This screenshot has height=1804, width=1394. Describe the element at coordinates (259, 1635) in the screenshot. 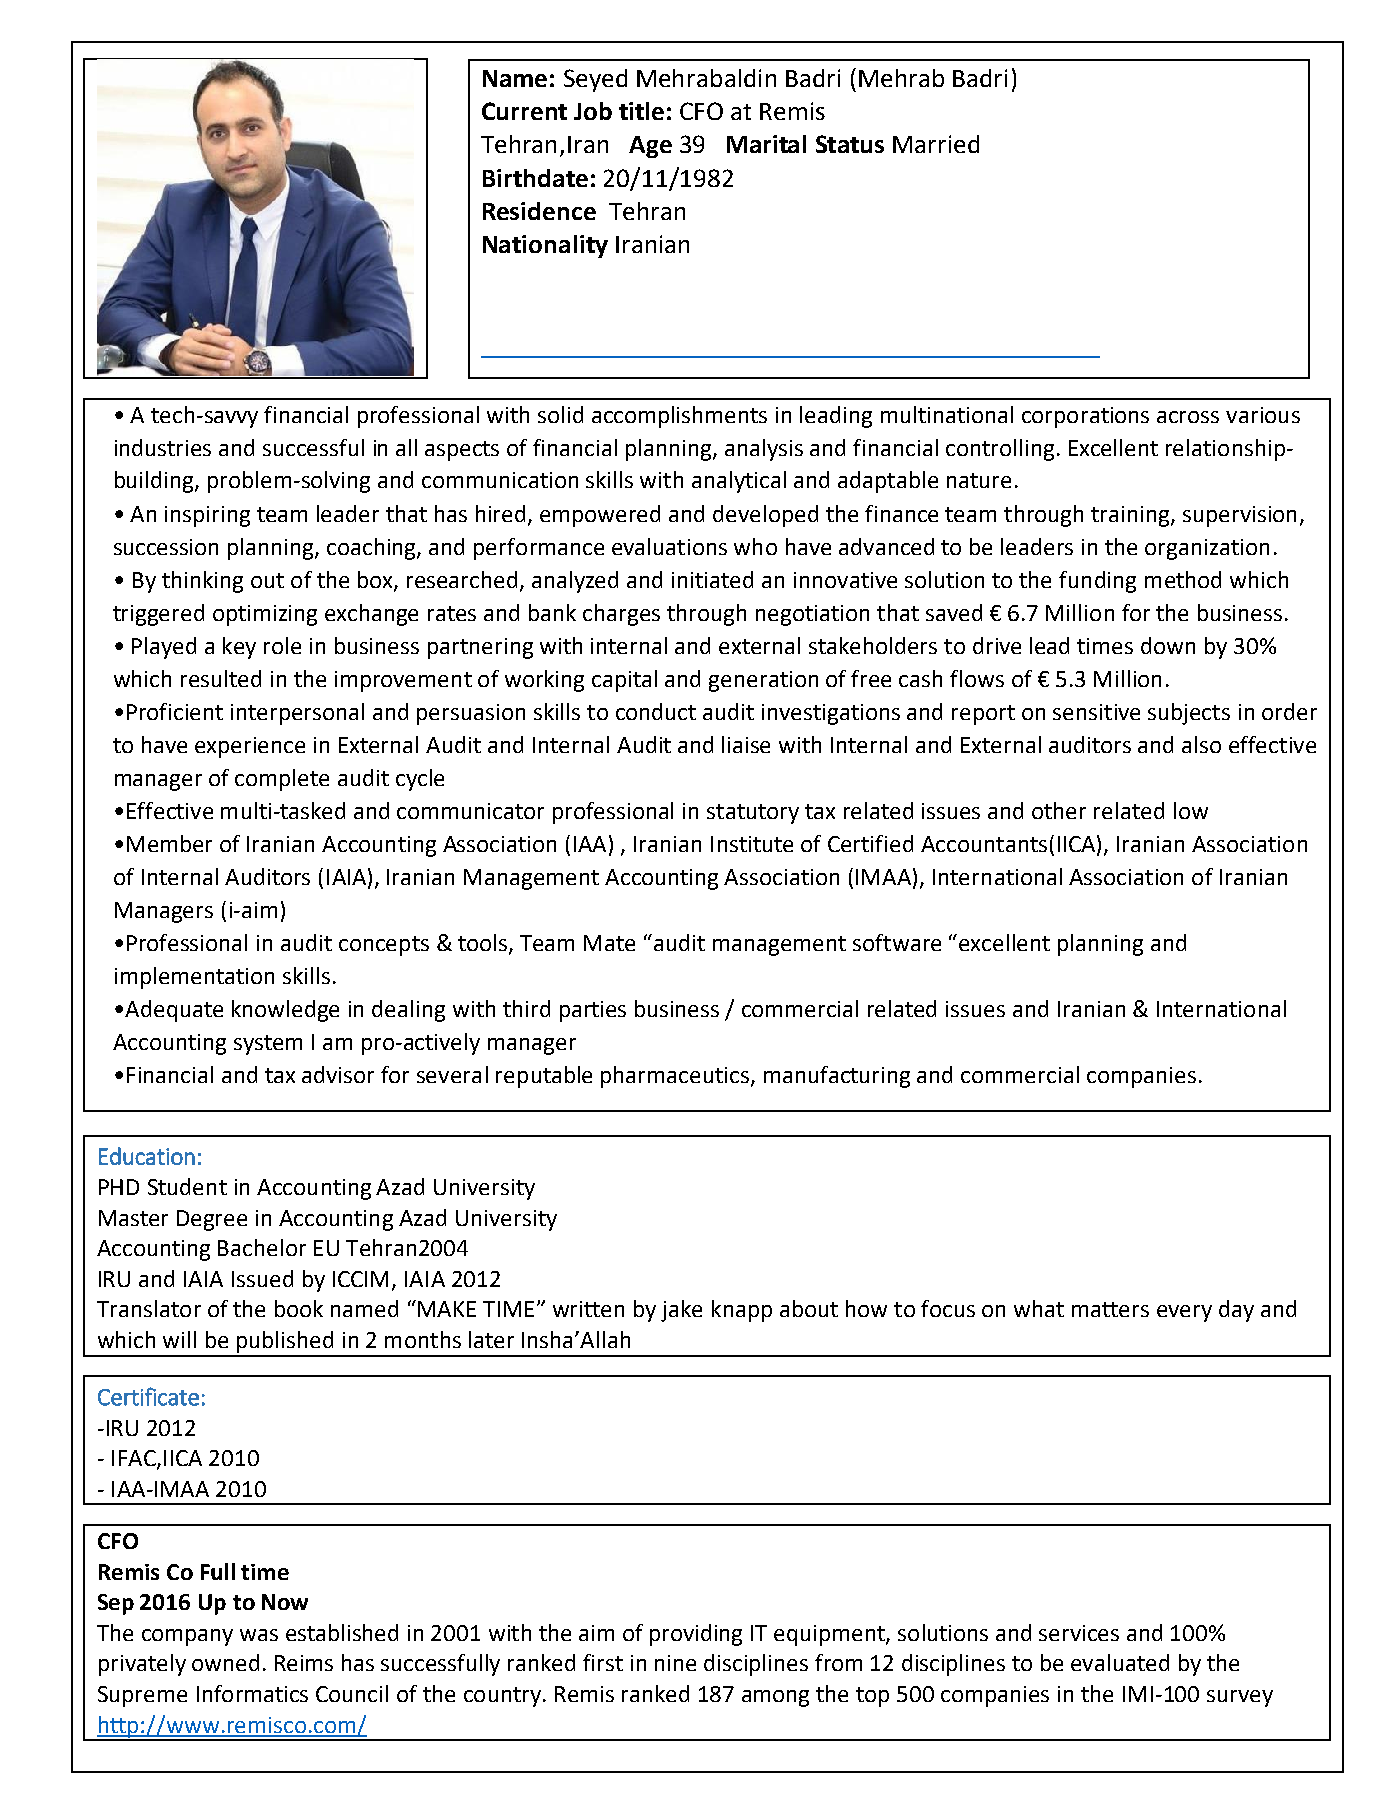

I see `was` at that location.
